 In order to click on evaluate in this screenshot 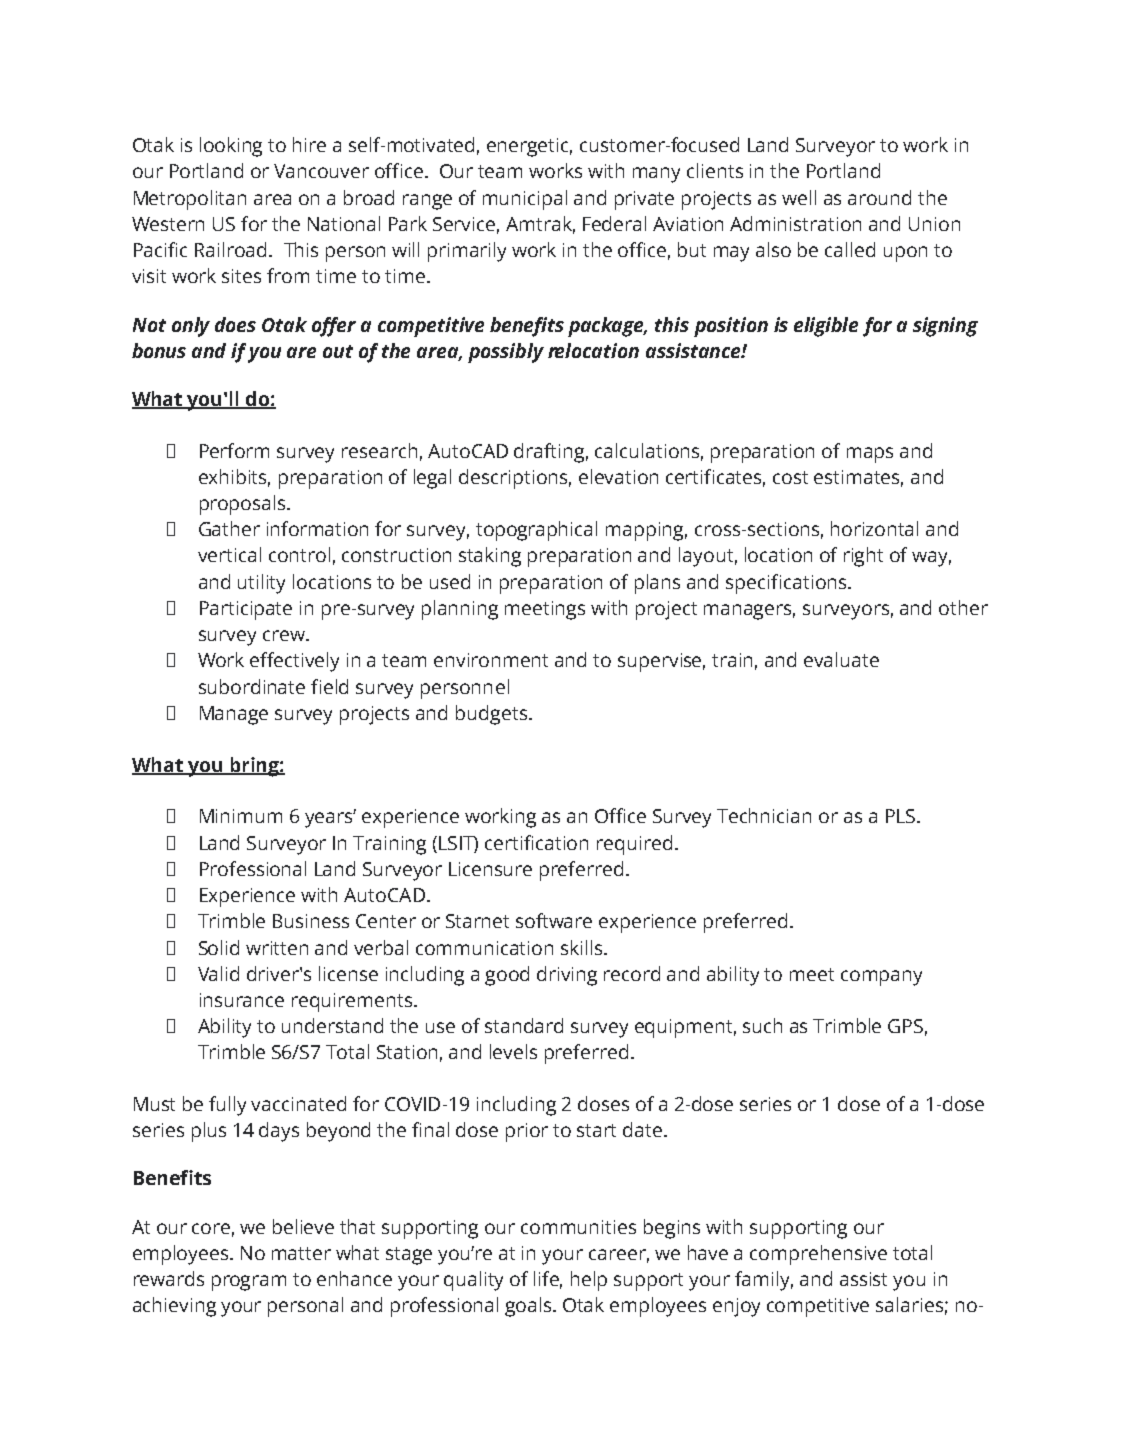, I will do `click(841, 659)`.
